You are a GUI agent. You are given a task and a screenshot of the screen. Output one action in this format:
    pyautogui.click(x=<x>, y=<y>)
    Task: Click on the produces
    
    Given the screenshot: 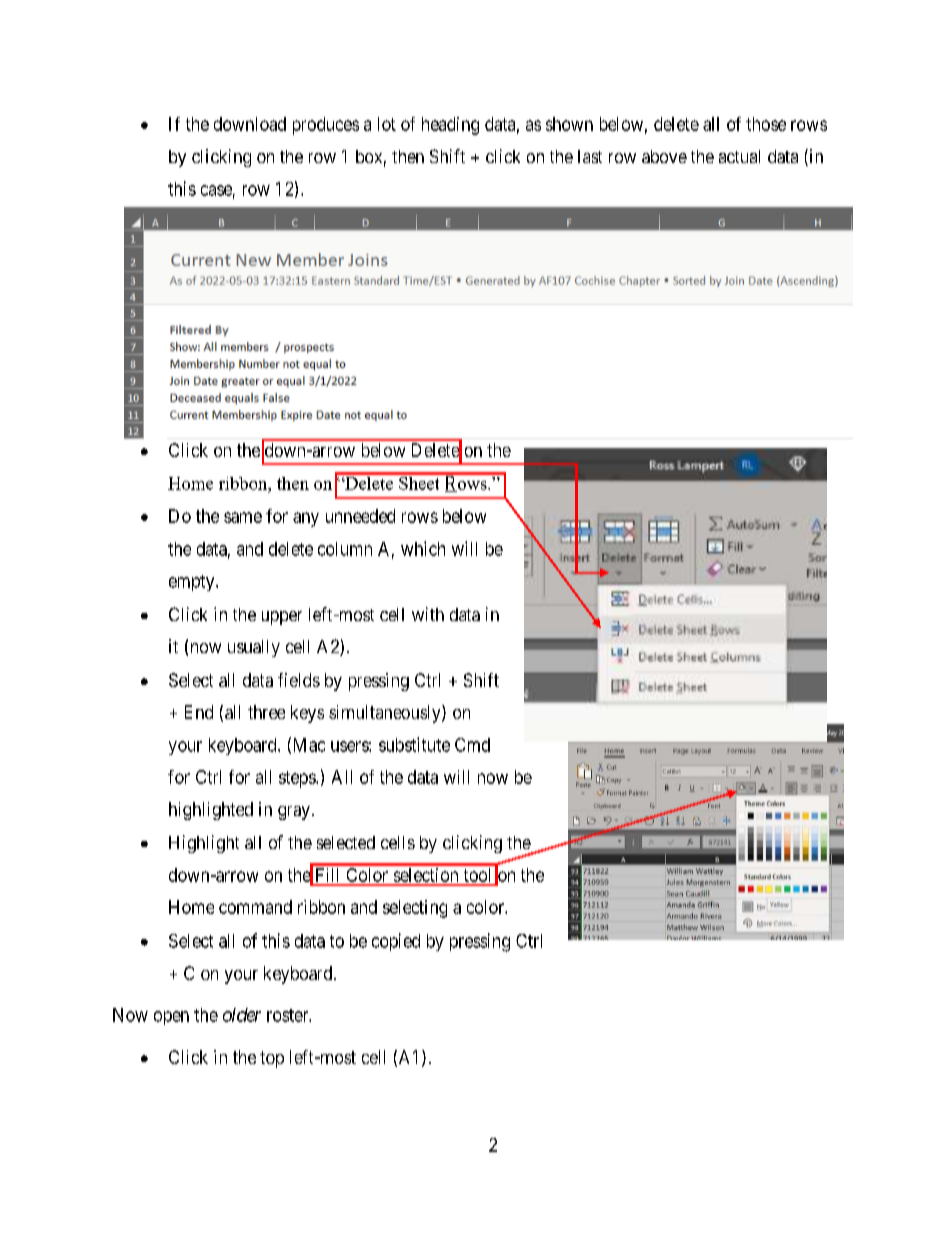 What is the action you would take?
    pyautogui.click(x=326, y=126)
